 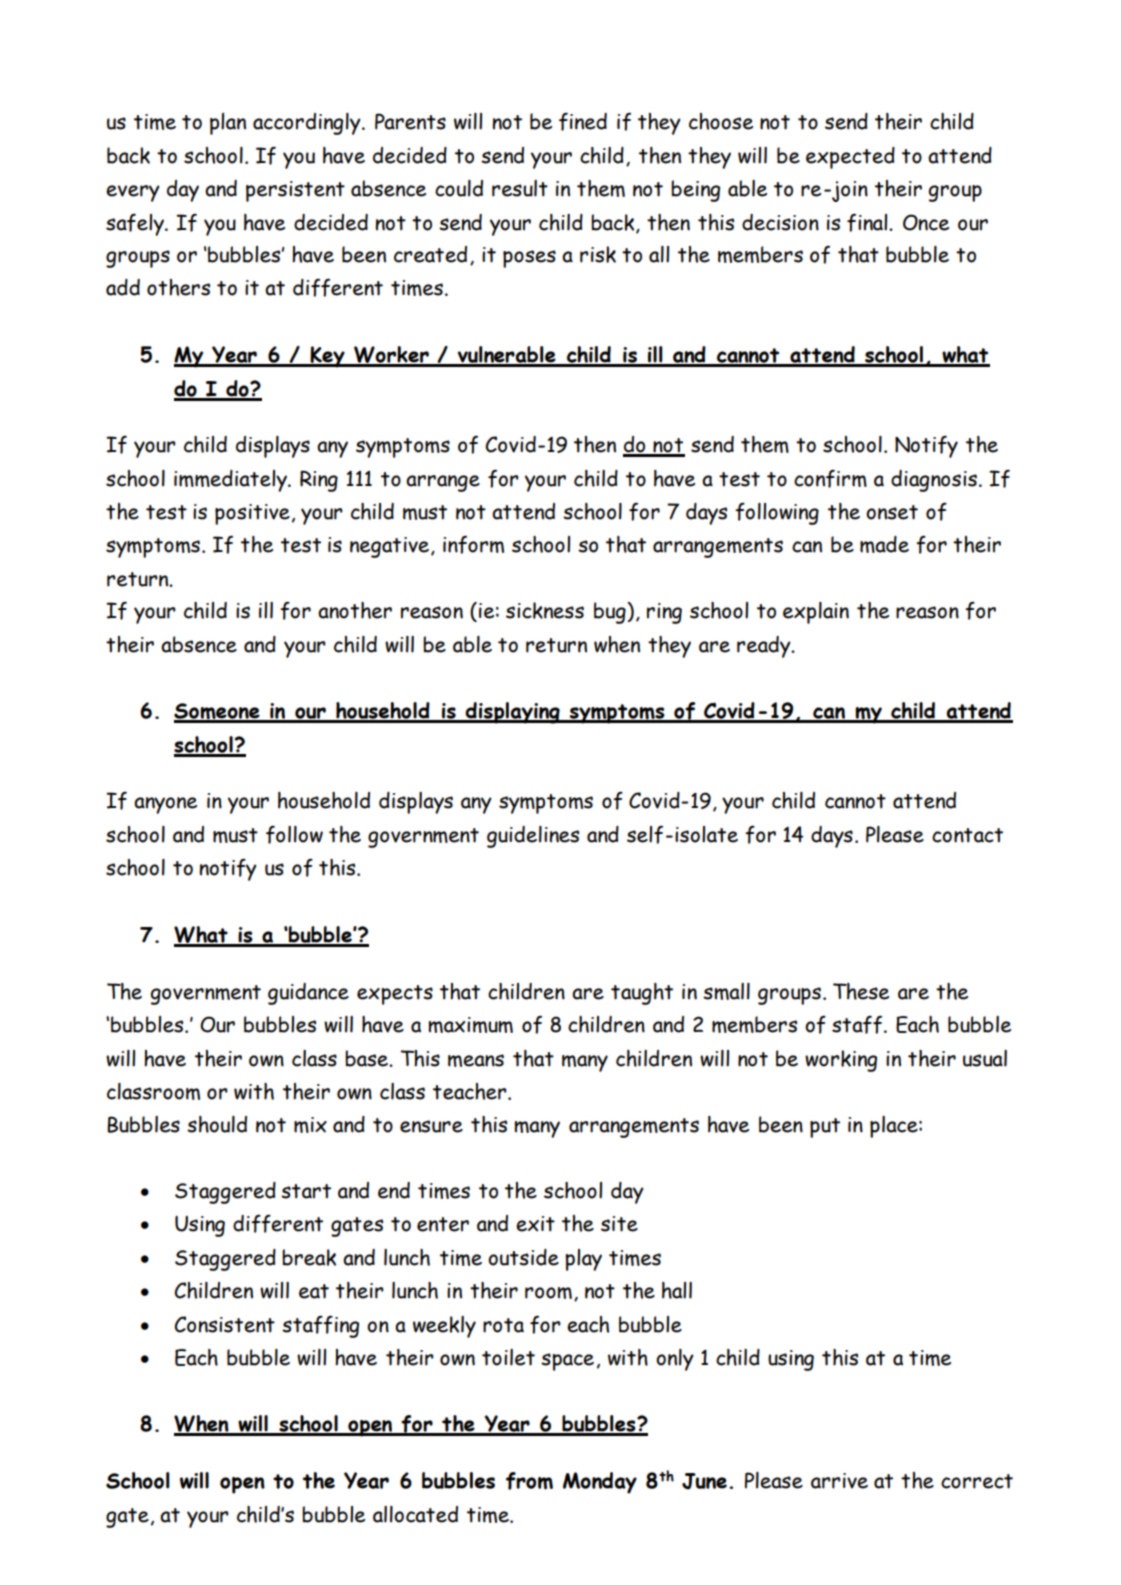 What do you see at coordinates (839, 1481) in the document?
I see `arrive` at bounding box center [839, 1481].
